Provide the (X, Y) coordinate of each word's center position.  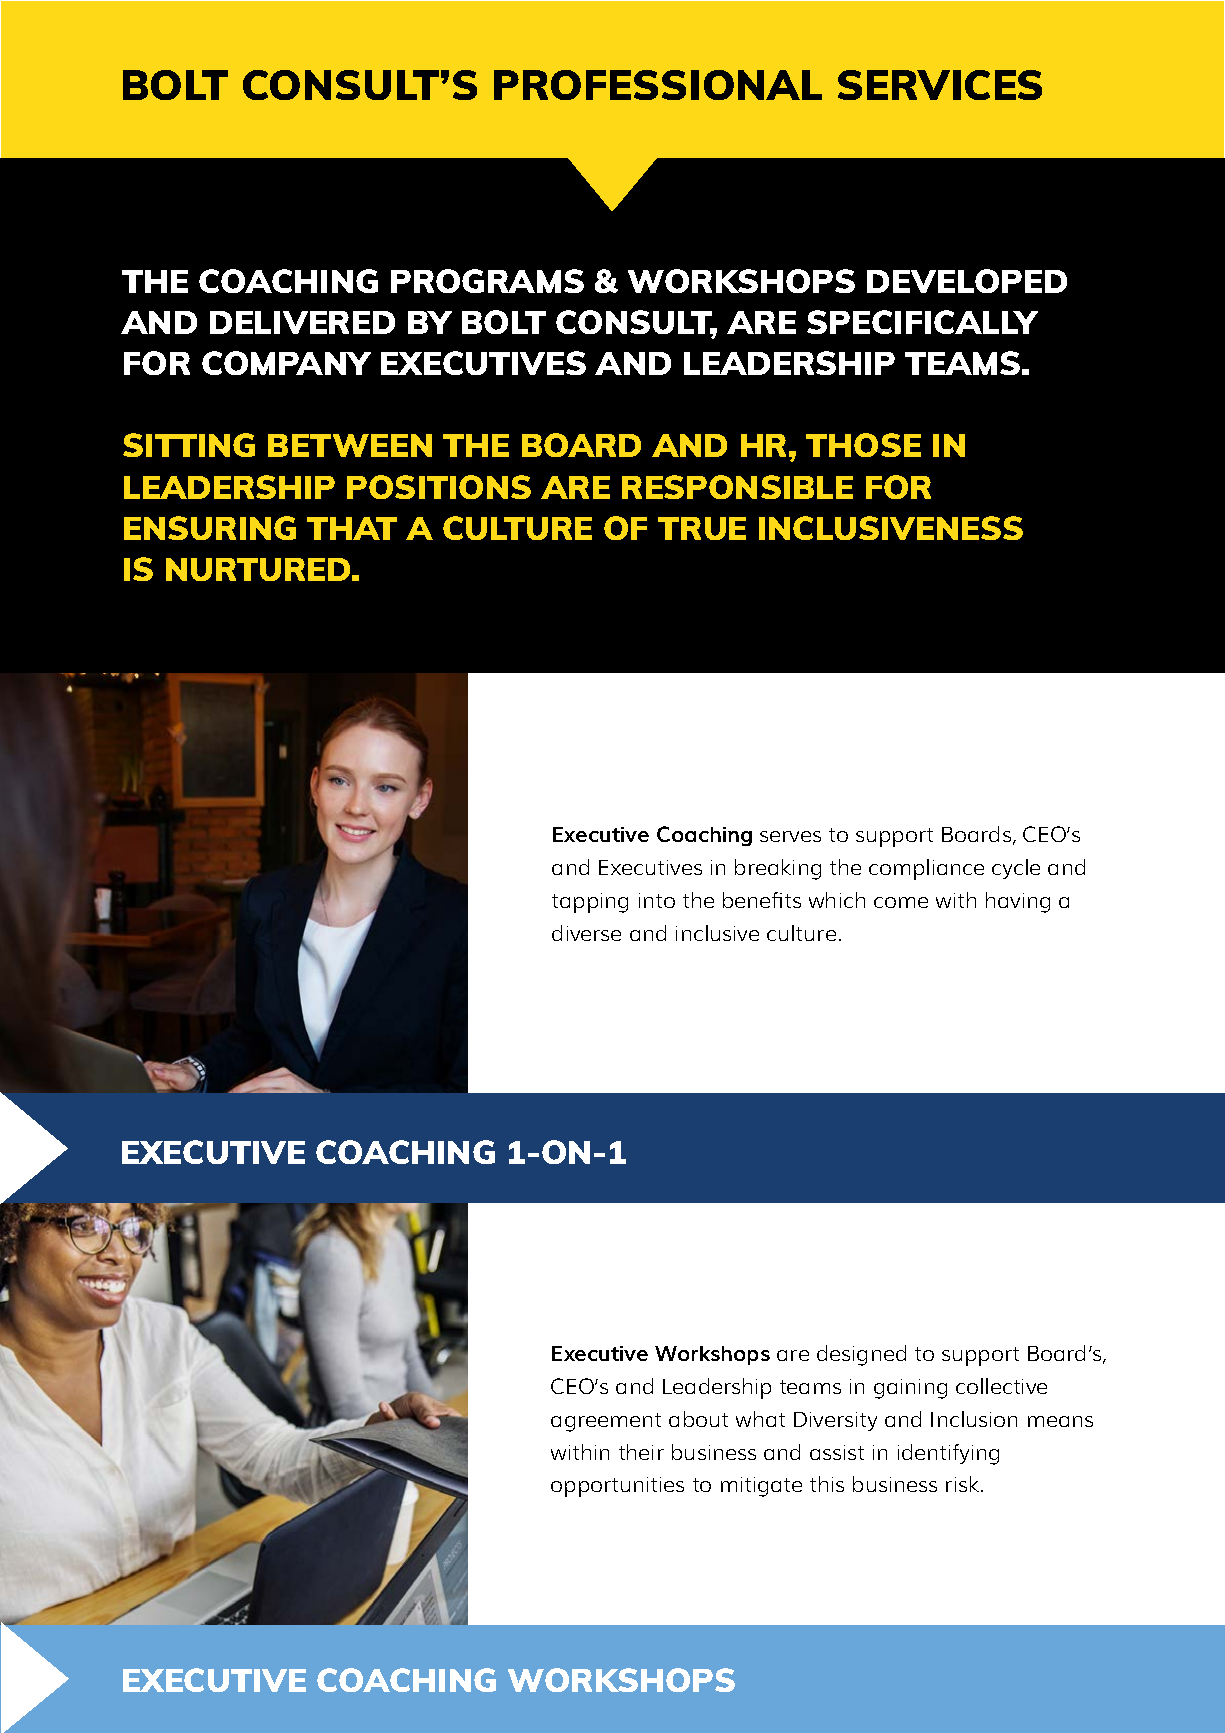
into (657, 900)
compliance (926, 869)
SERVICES (940, 85)
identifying (948, 1454)
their (641, 1452)
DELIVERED (302, 322)
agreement (606, 1422)
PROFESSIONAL (658, 85)
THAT (352, 528)
